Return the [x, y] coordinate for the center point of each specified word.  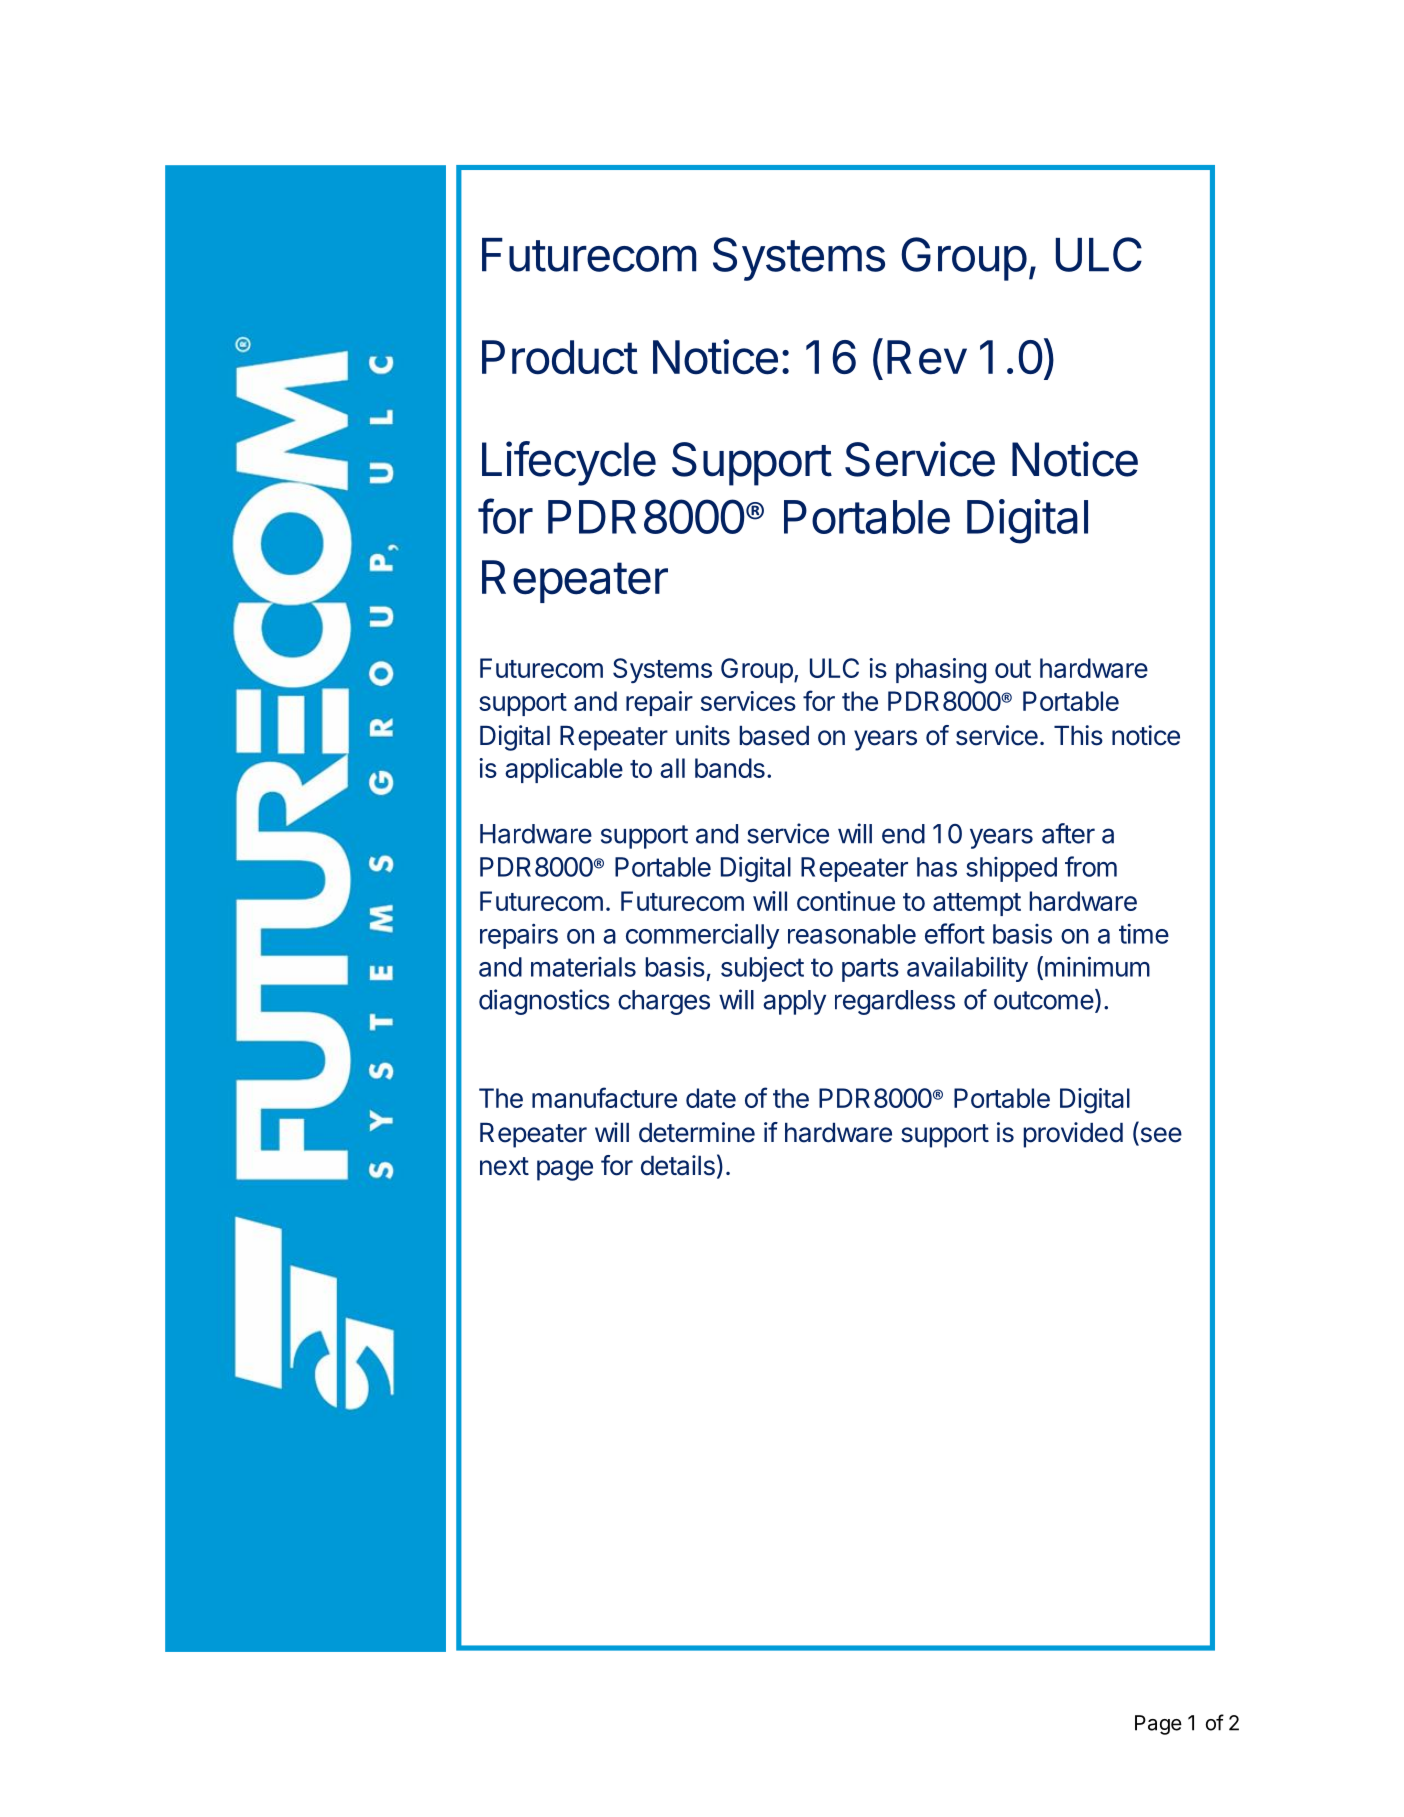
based [774, 736]
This [1078, 735]
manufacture [604, 1097]
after [1068, 833]
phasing [941, 671]
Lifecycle [569, 463]
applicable [564, 770]
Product [560, 357]
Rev [927, 357]
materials [583, 967]
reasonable [852, 934]
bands [730, 768]
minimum [1097, 966]
